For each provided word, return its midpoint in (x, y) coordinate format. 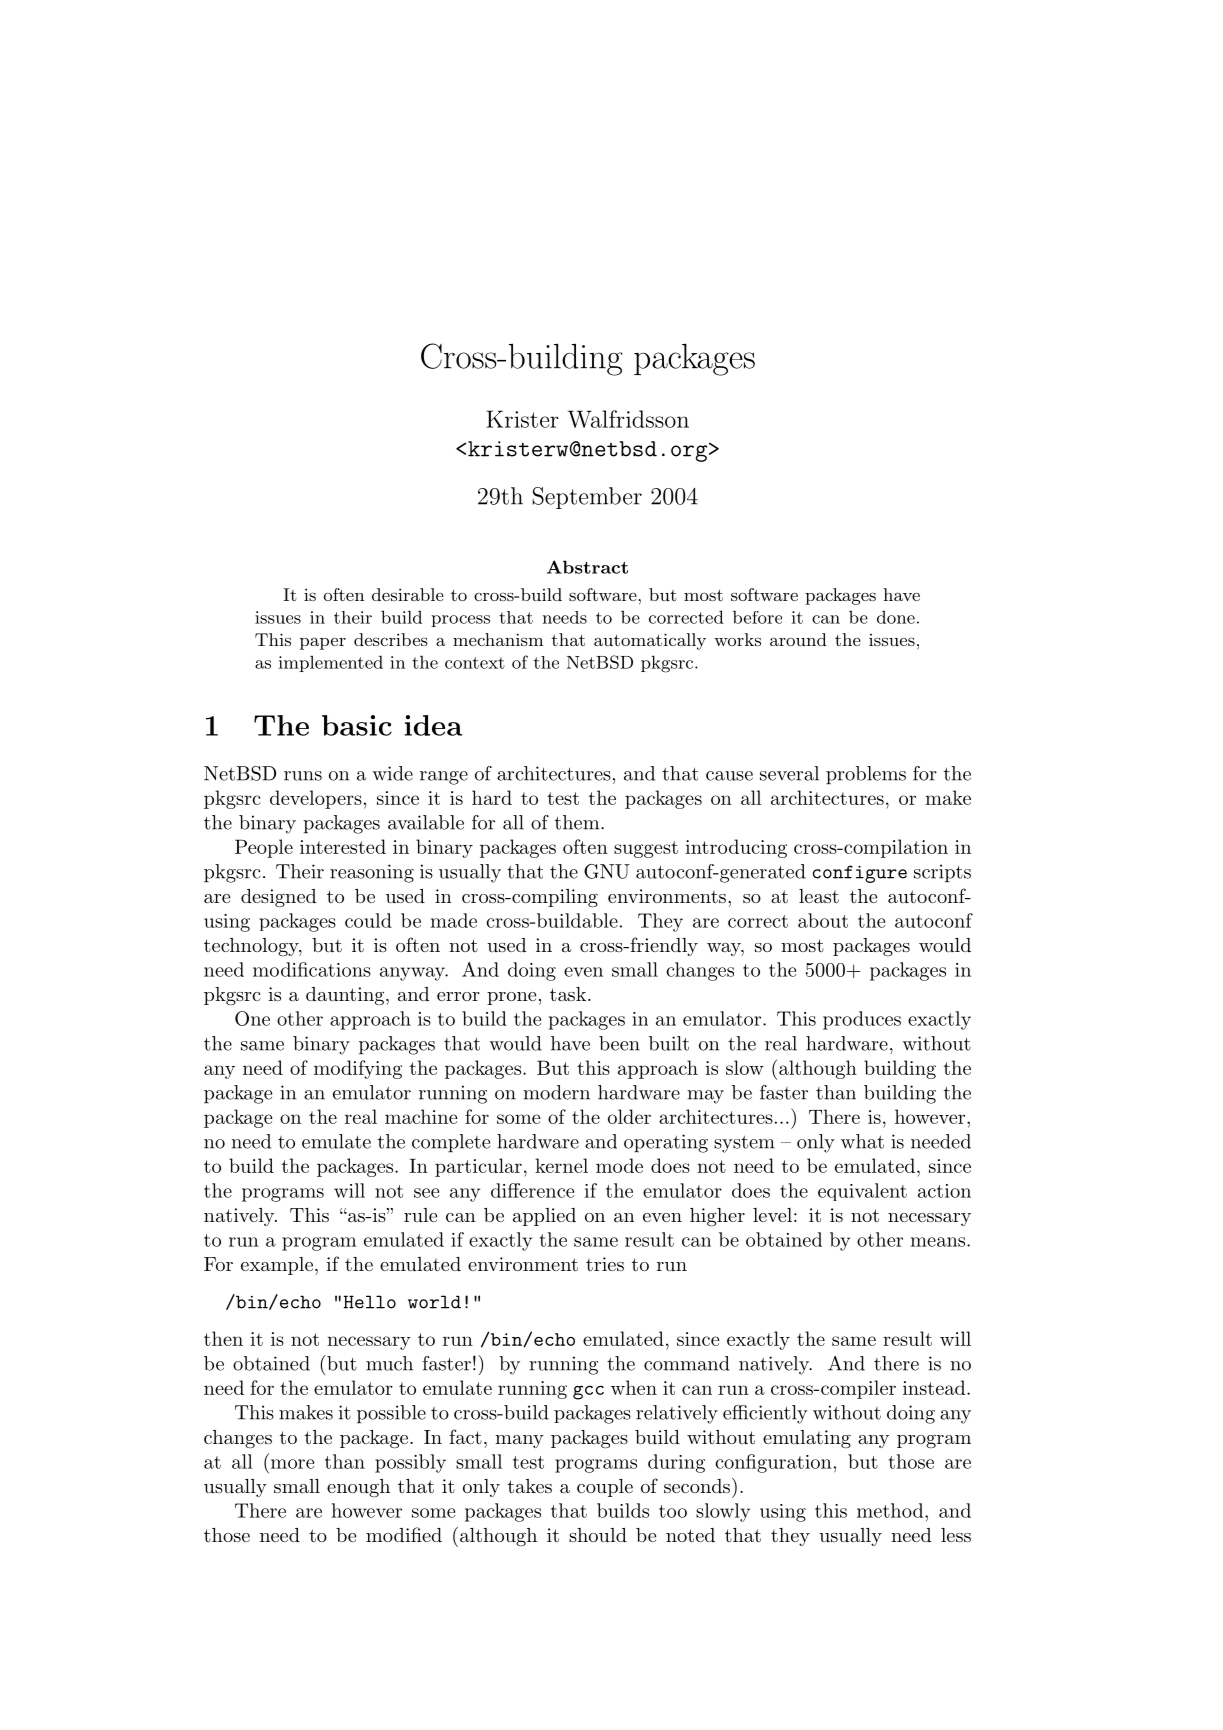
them (578, 822)
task (569, 994)
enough (358, 1488)
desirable (408, 594)
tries (605, 1264)
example (277, 1266)
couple (605, 1488)
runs (303, 776)
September (587, 498)
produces (862, 1020)
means (939, 1242)
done (896, 617)
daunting (346, 996)
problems (866, 775)
